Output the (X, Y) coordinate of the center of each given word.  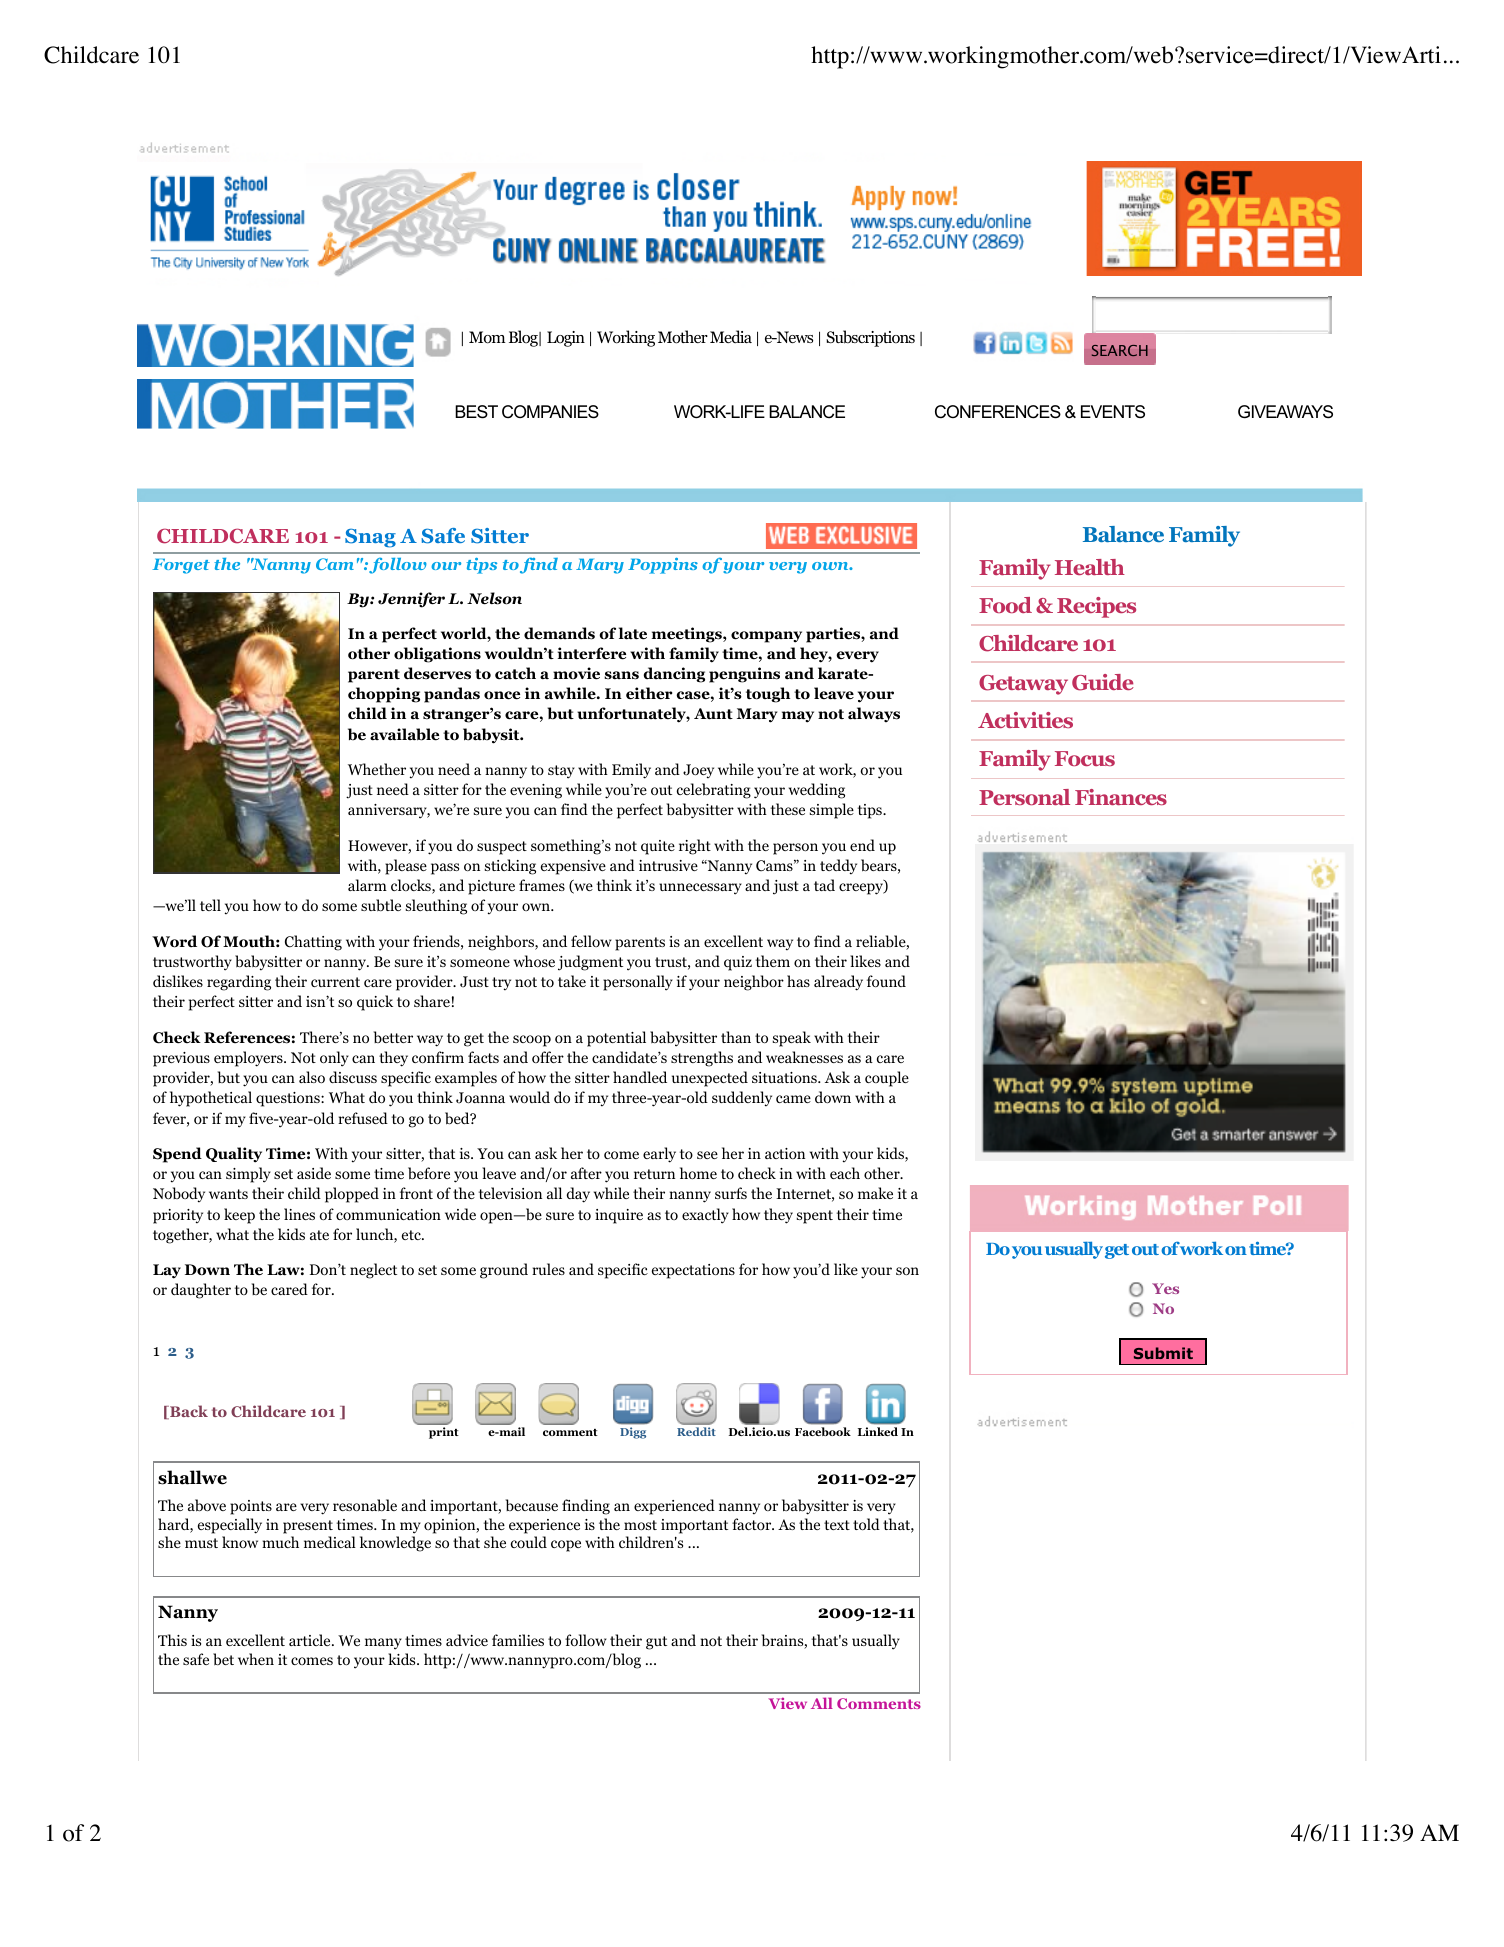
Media (731, 336)
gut (656, 1643)
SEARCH (1120, 350)
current (335, 982)
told (866, 1524)
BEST (476, 412)
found (886, 981)
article (311, 1640)
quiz (738, 963)
